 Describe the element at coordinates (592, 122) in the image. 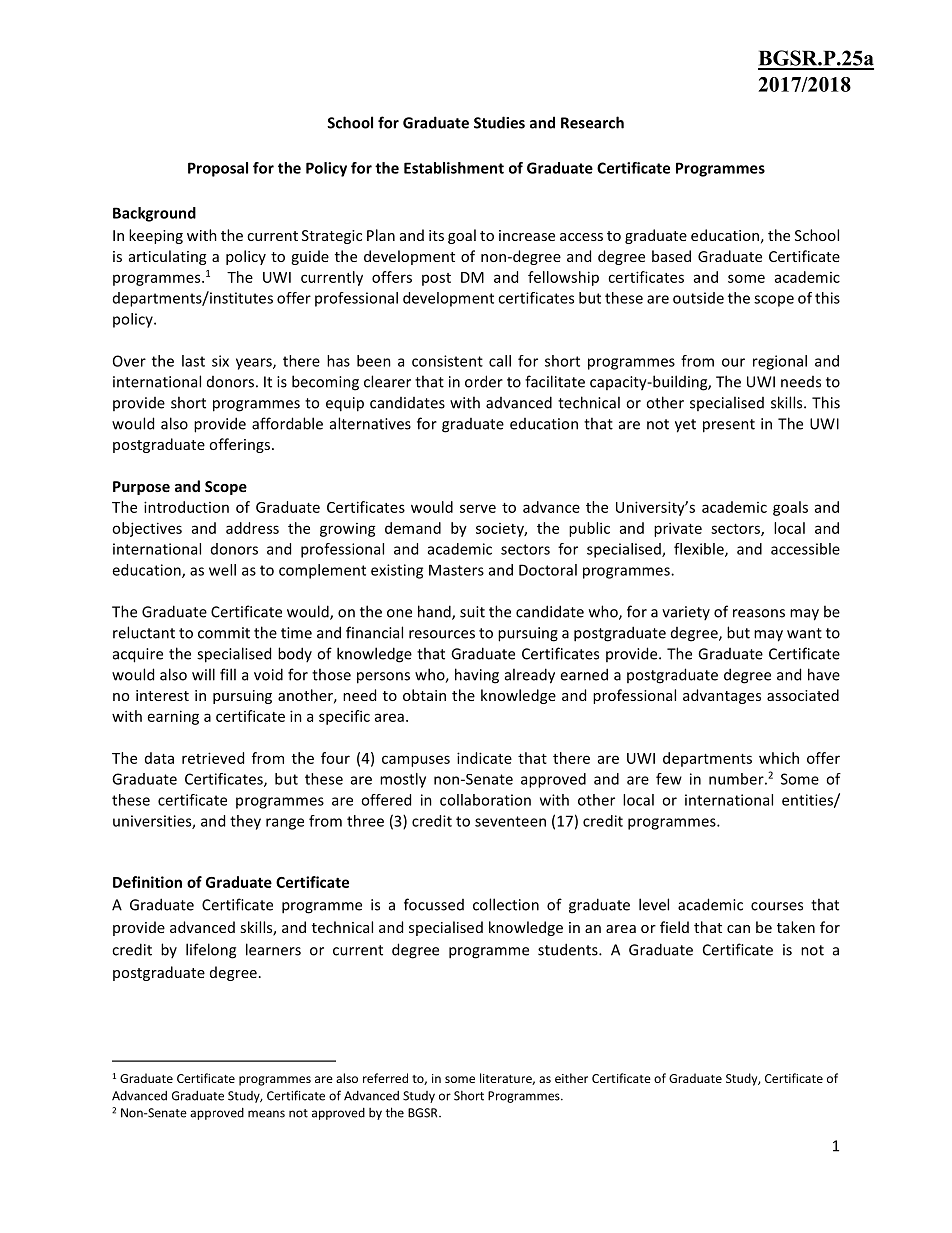

I see `Research` at that location.
